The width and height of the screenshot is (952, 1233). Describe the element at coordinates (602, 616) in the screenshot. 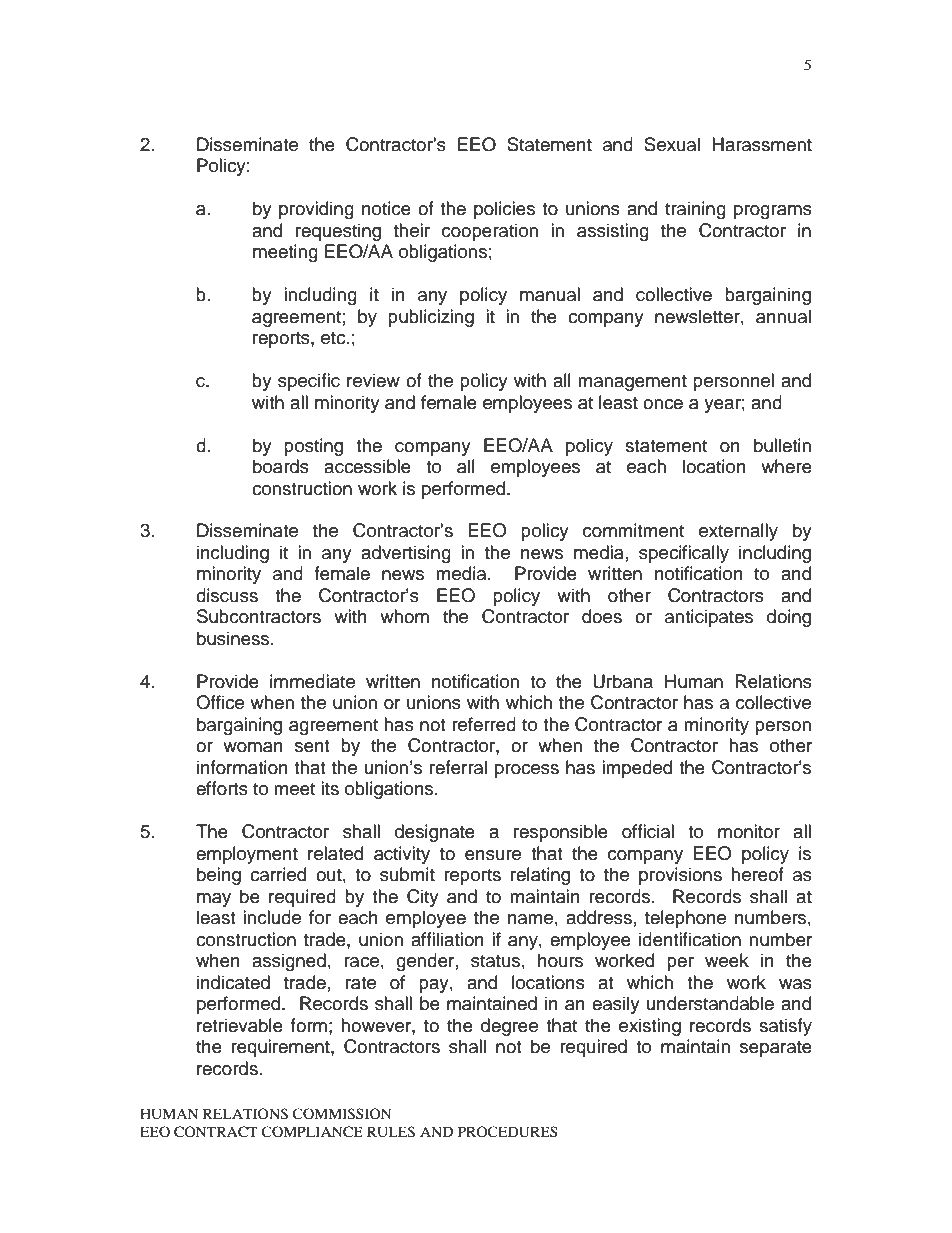

I see `does` at that location.
